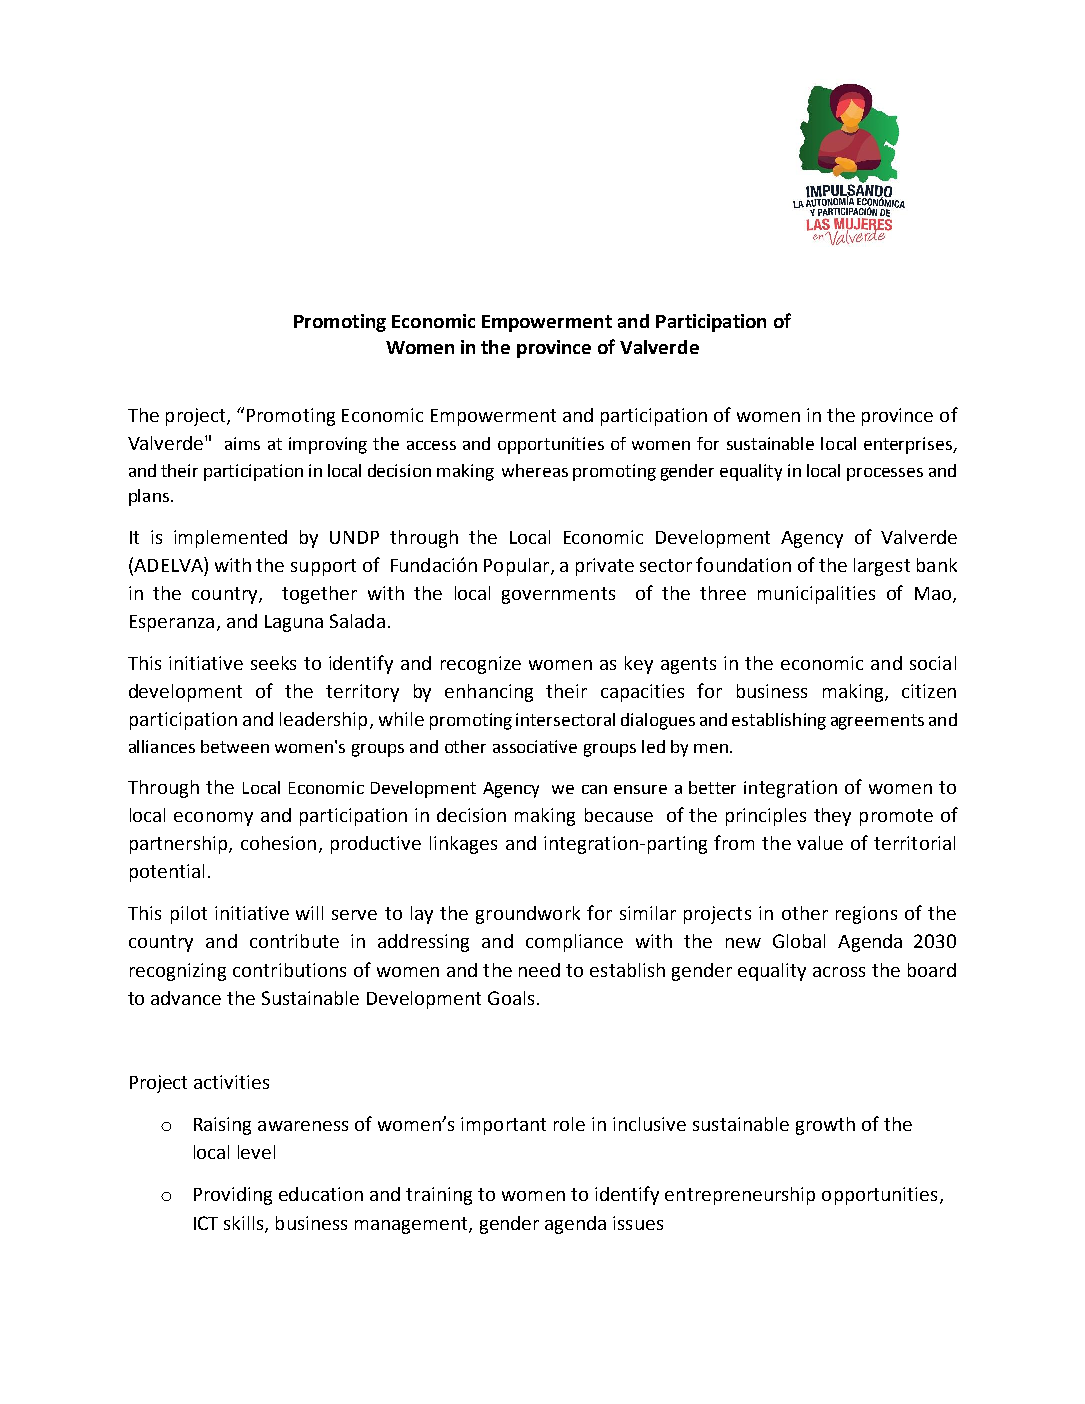  I want to click on whereas, so click(535, 470).
